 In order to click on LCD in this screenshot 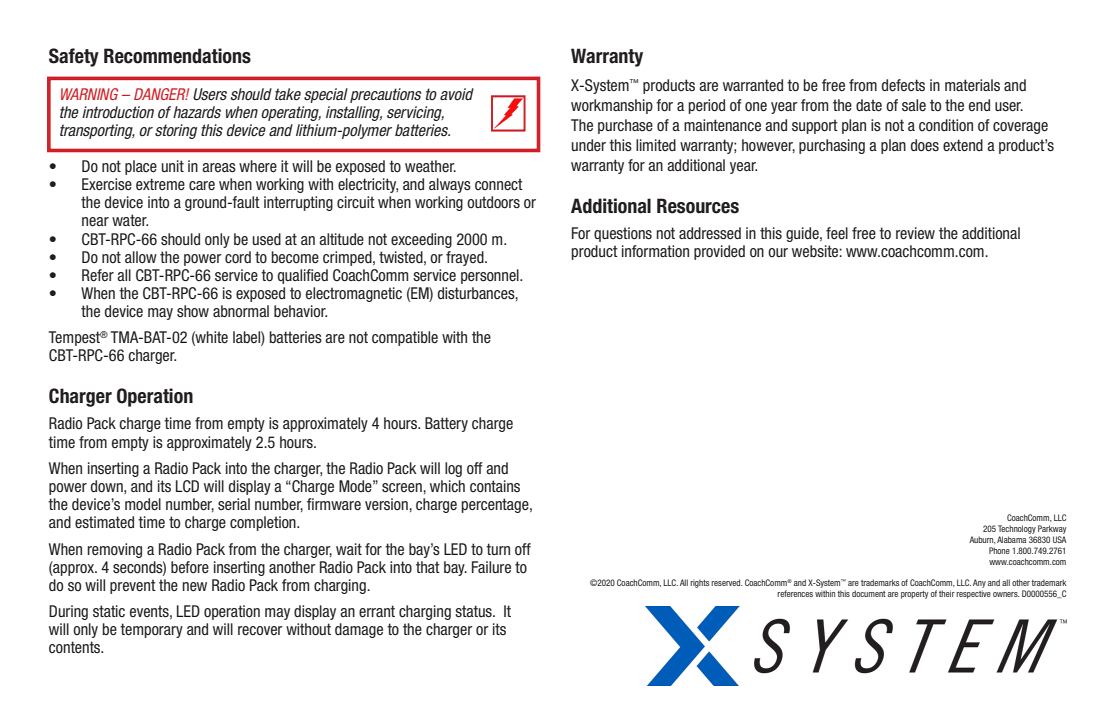, I will do `click(187, 486)`.
